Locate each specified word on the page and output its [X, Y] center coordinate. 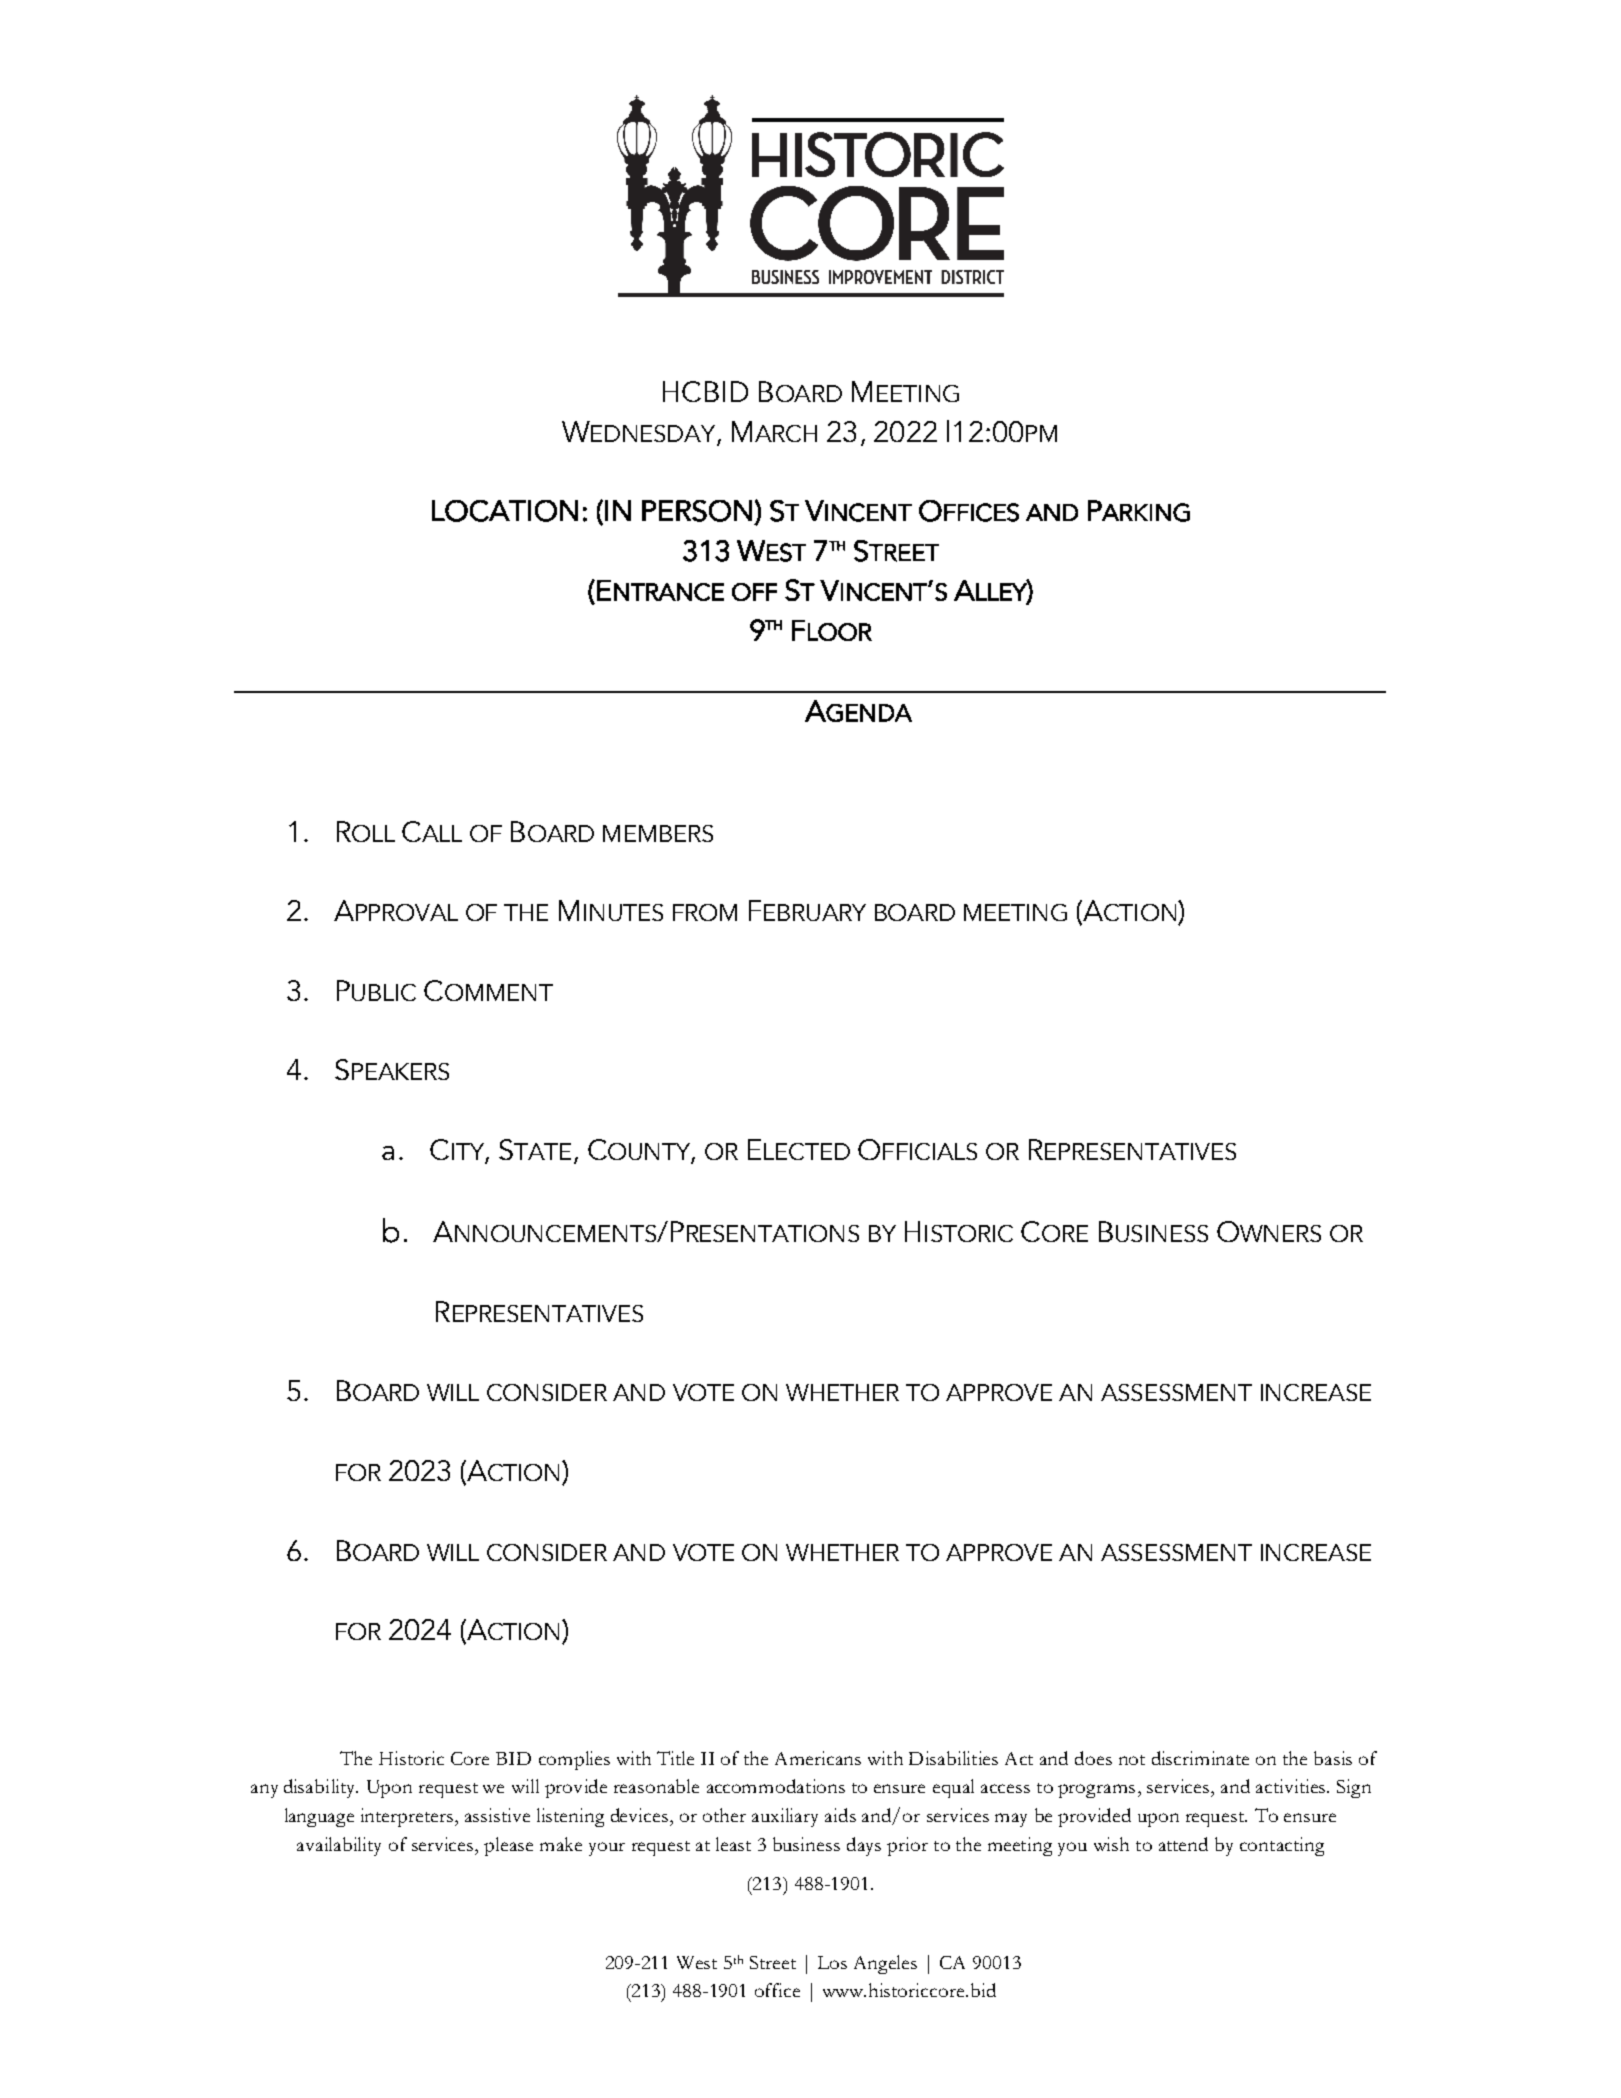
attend [1183, 1844]
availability [339, 1846]
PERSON [697, 511]
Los [832, 1962]
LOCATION [505, 511]
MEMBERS [658, 833]
